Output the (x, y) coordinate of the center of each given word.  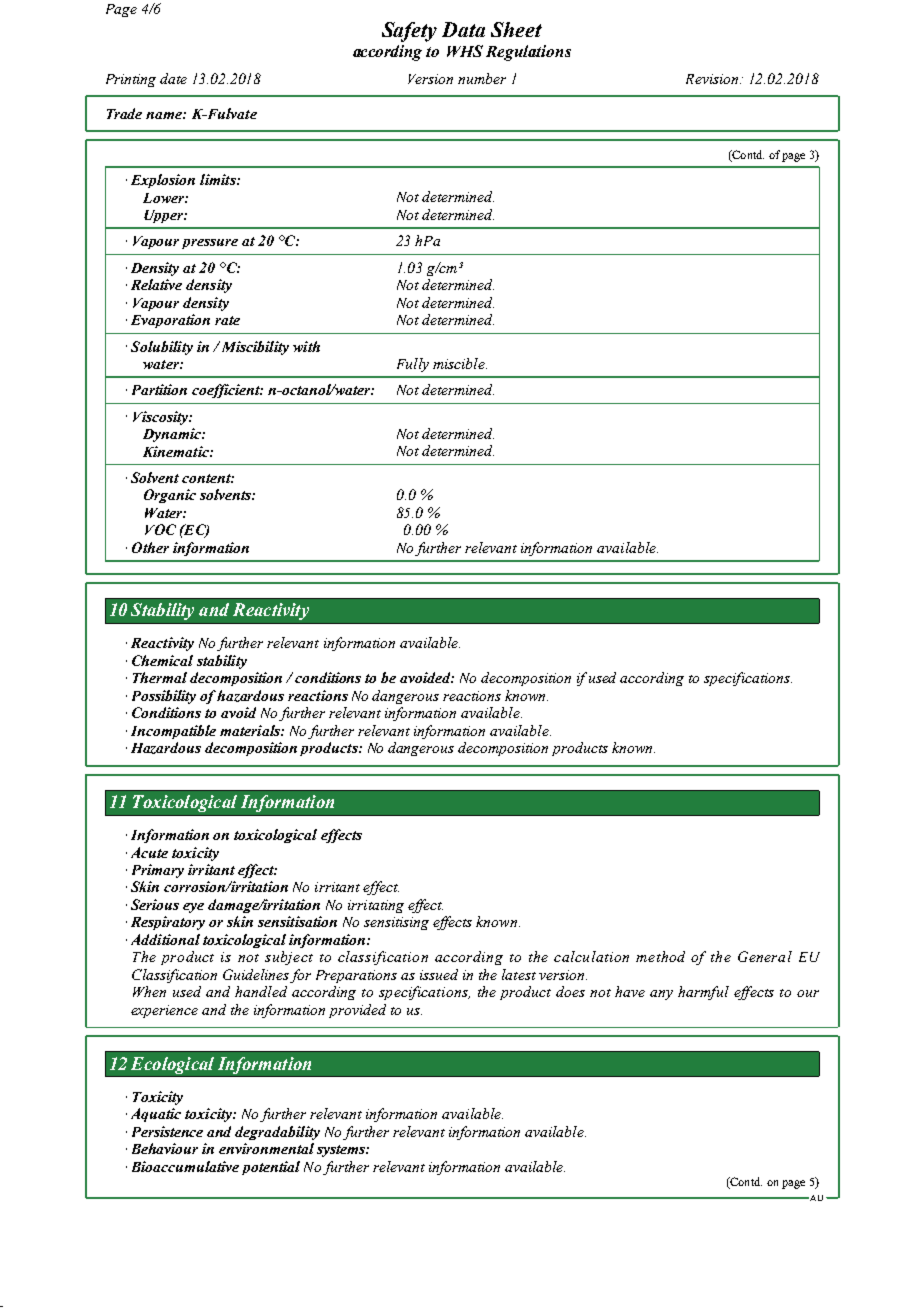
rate (227, 320)
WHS (465, 51)
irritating (376, 906)
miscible (460, 363)
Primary (158, 871)
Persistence (167, 1131)
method (660, 956)
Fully (413, 365)
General (765, 956)
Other (150, 547)
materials (251, 730)
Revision (713, 79)
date (173, 78)
